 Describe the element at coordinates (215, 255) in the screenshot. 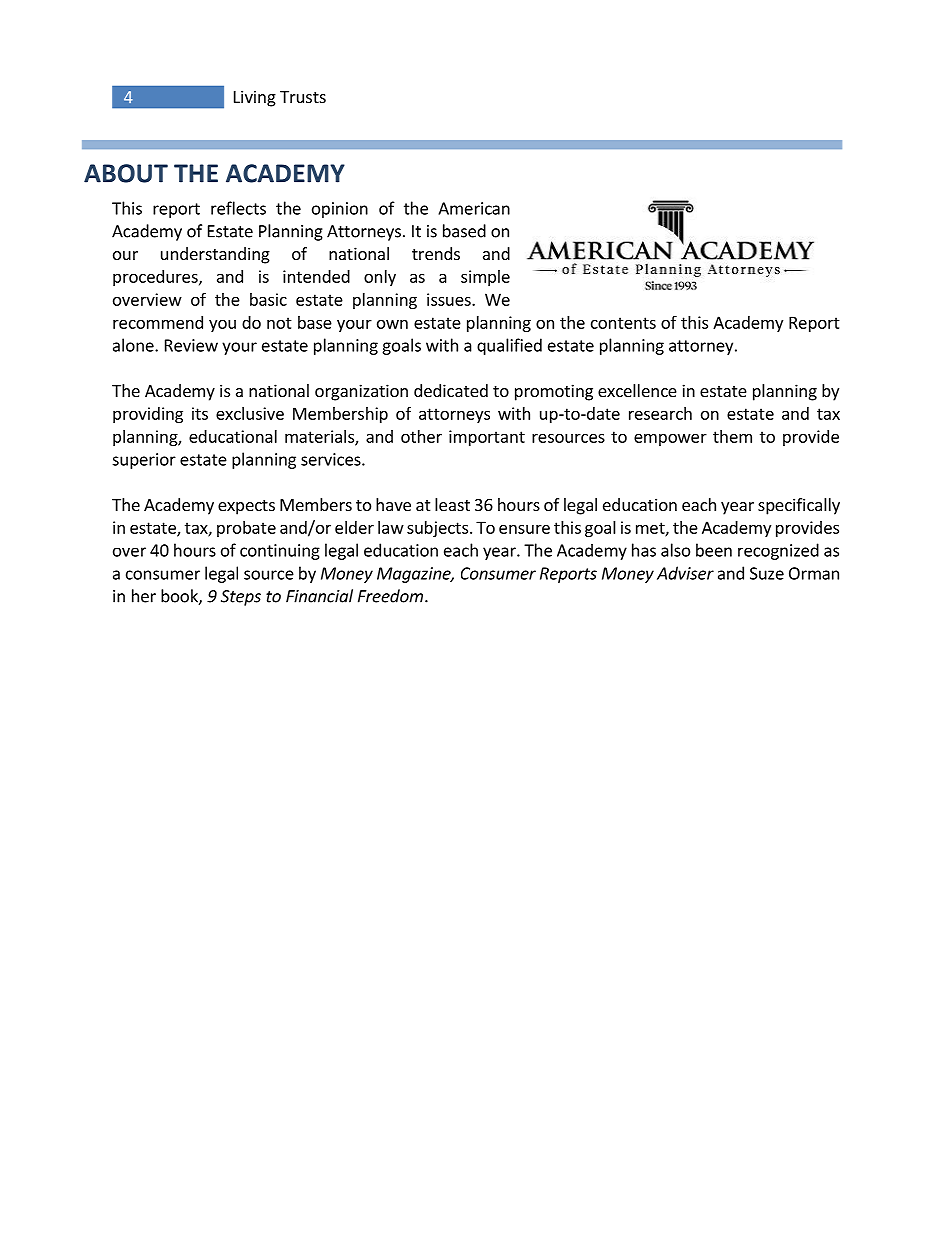

I see `understanding` at that location.
